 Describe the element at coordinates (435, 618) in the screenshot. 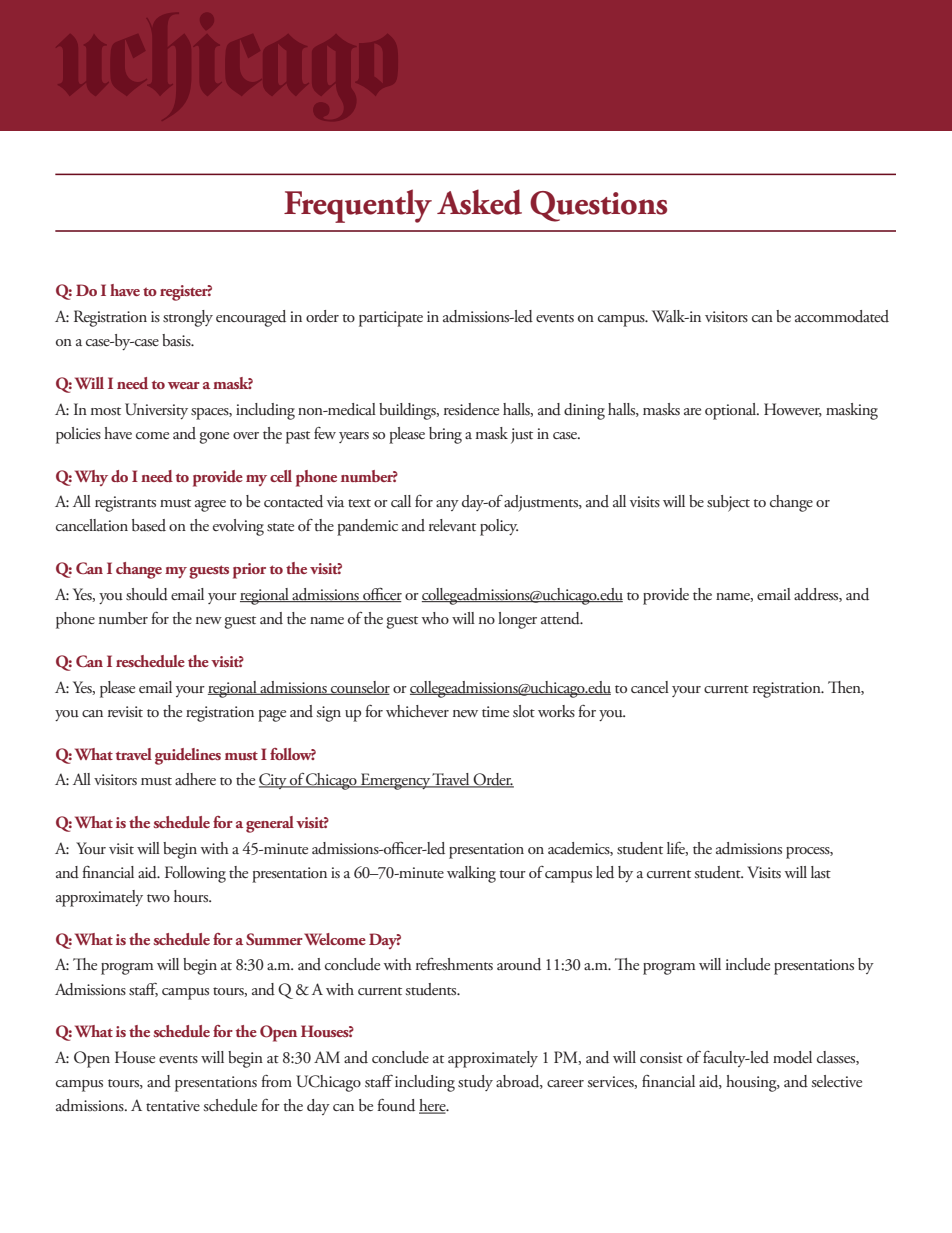

I see `who` at that location.
